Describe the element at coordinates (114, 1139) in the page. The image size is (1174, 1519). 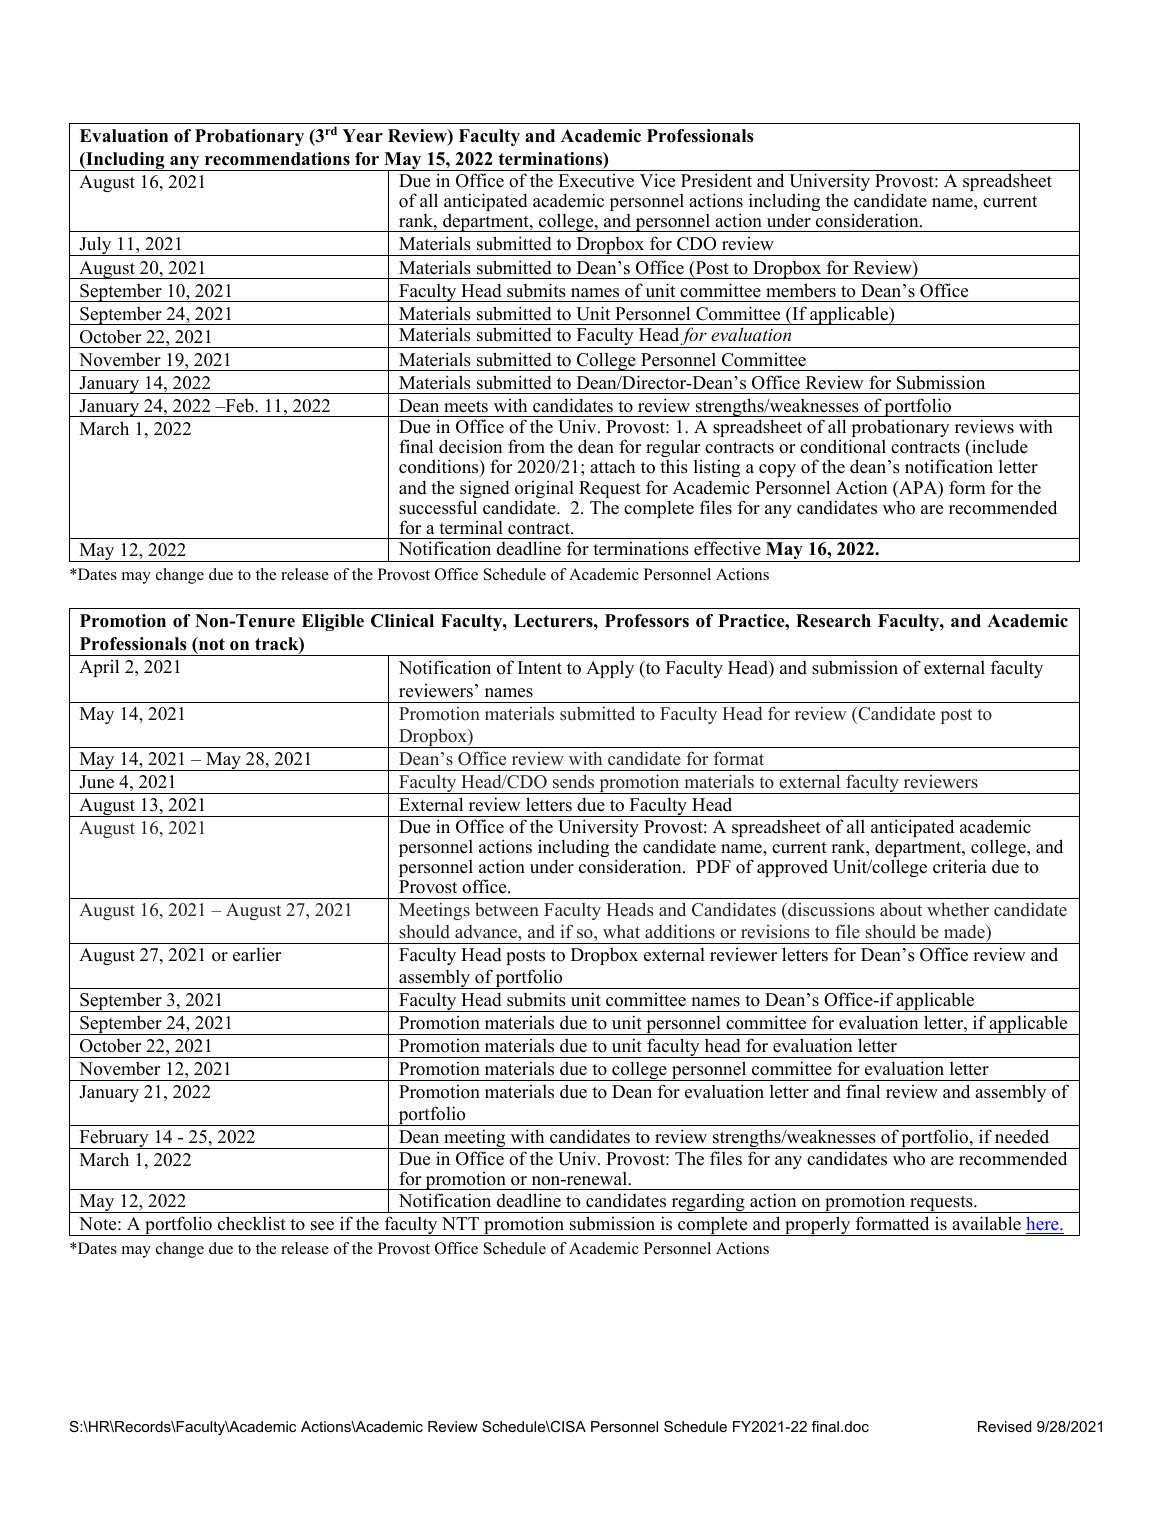
I see `February` at that location.
